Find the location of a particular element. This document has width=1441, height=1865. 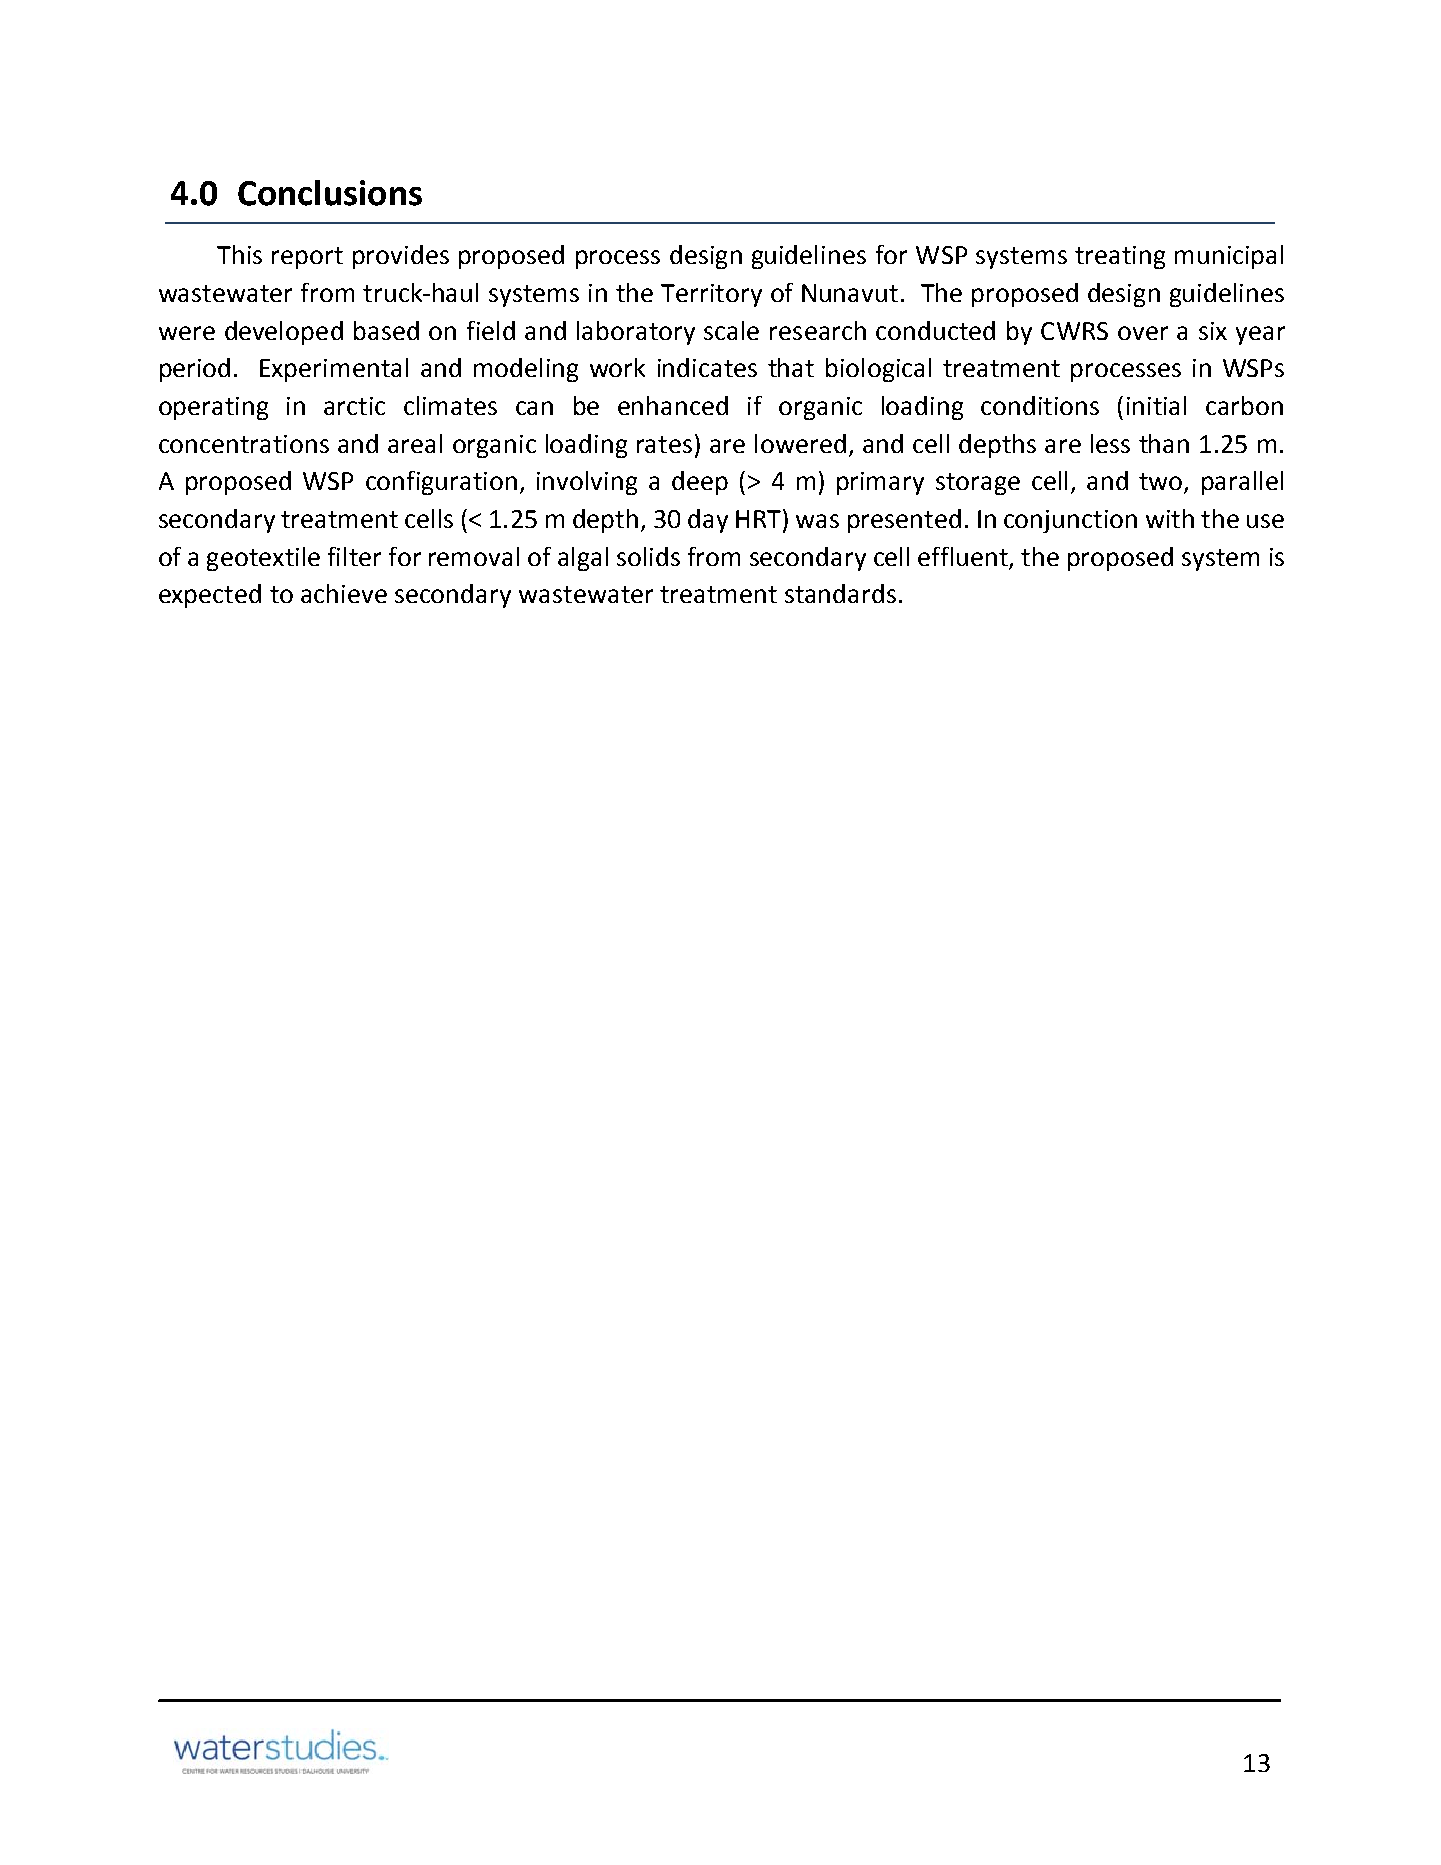

based is located at coordinates (386, 330).
